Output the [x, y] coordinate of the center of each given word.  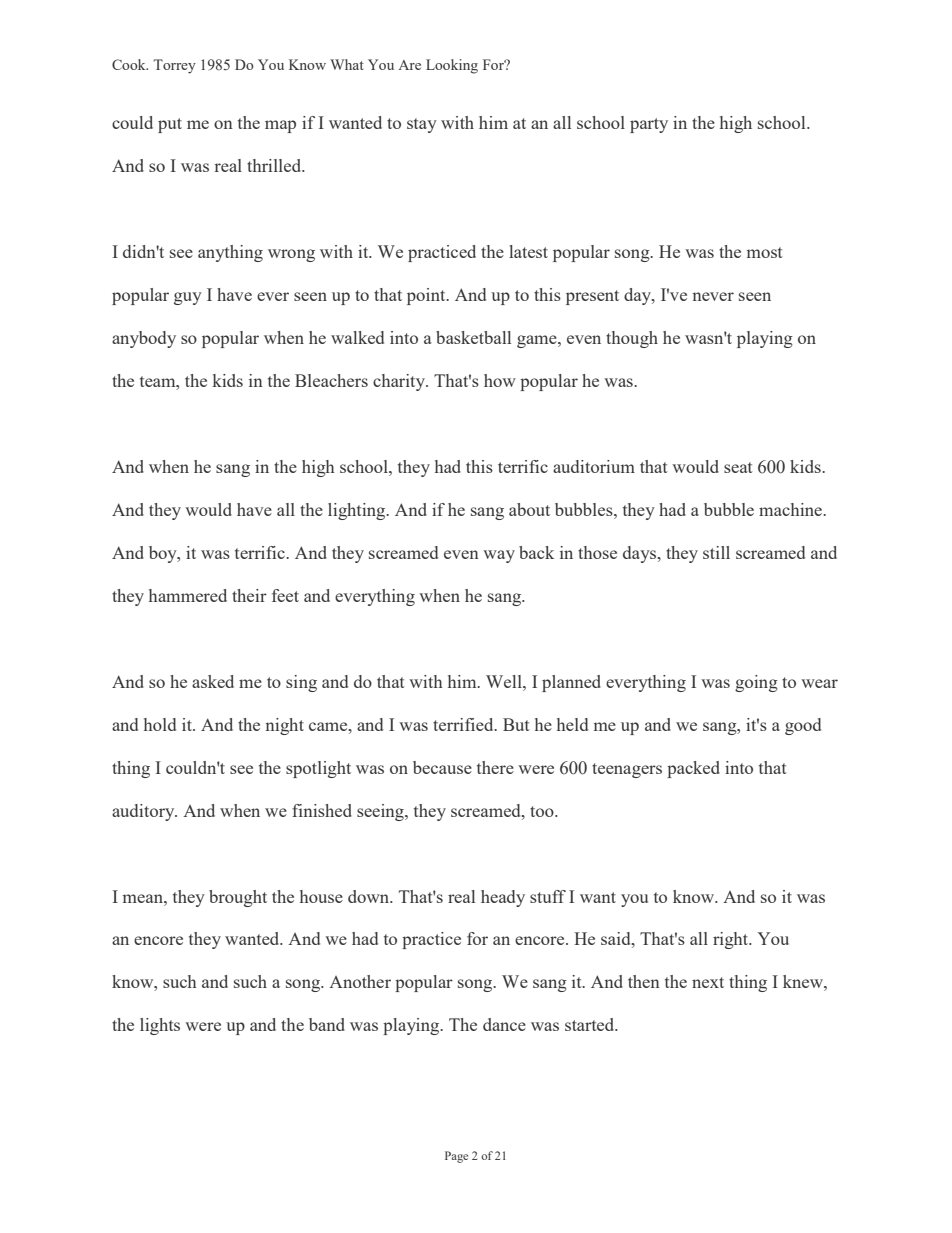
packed [693, 769]
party [649, 125]
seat [738, 467]
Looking [452, 66]
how [500, 380]
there [495, 767]
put [170, 125]
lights [160, 1026]
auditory [144, 812]
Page [456, 1157]
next [708, 982]
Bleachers [331, 380]
